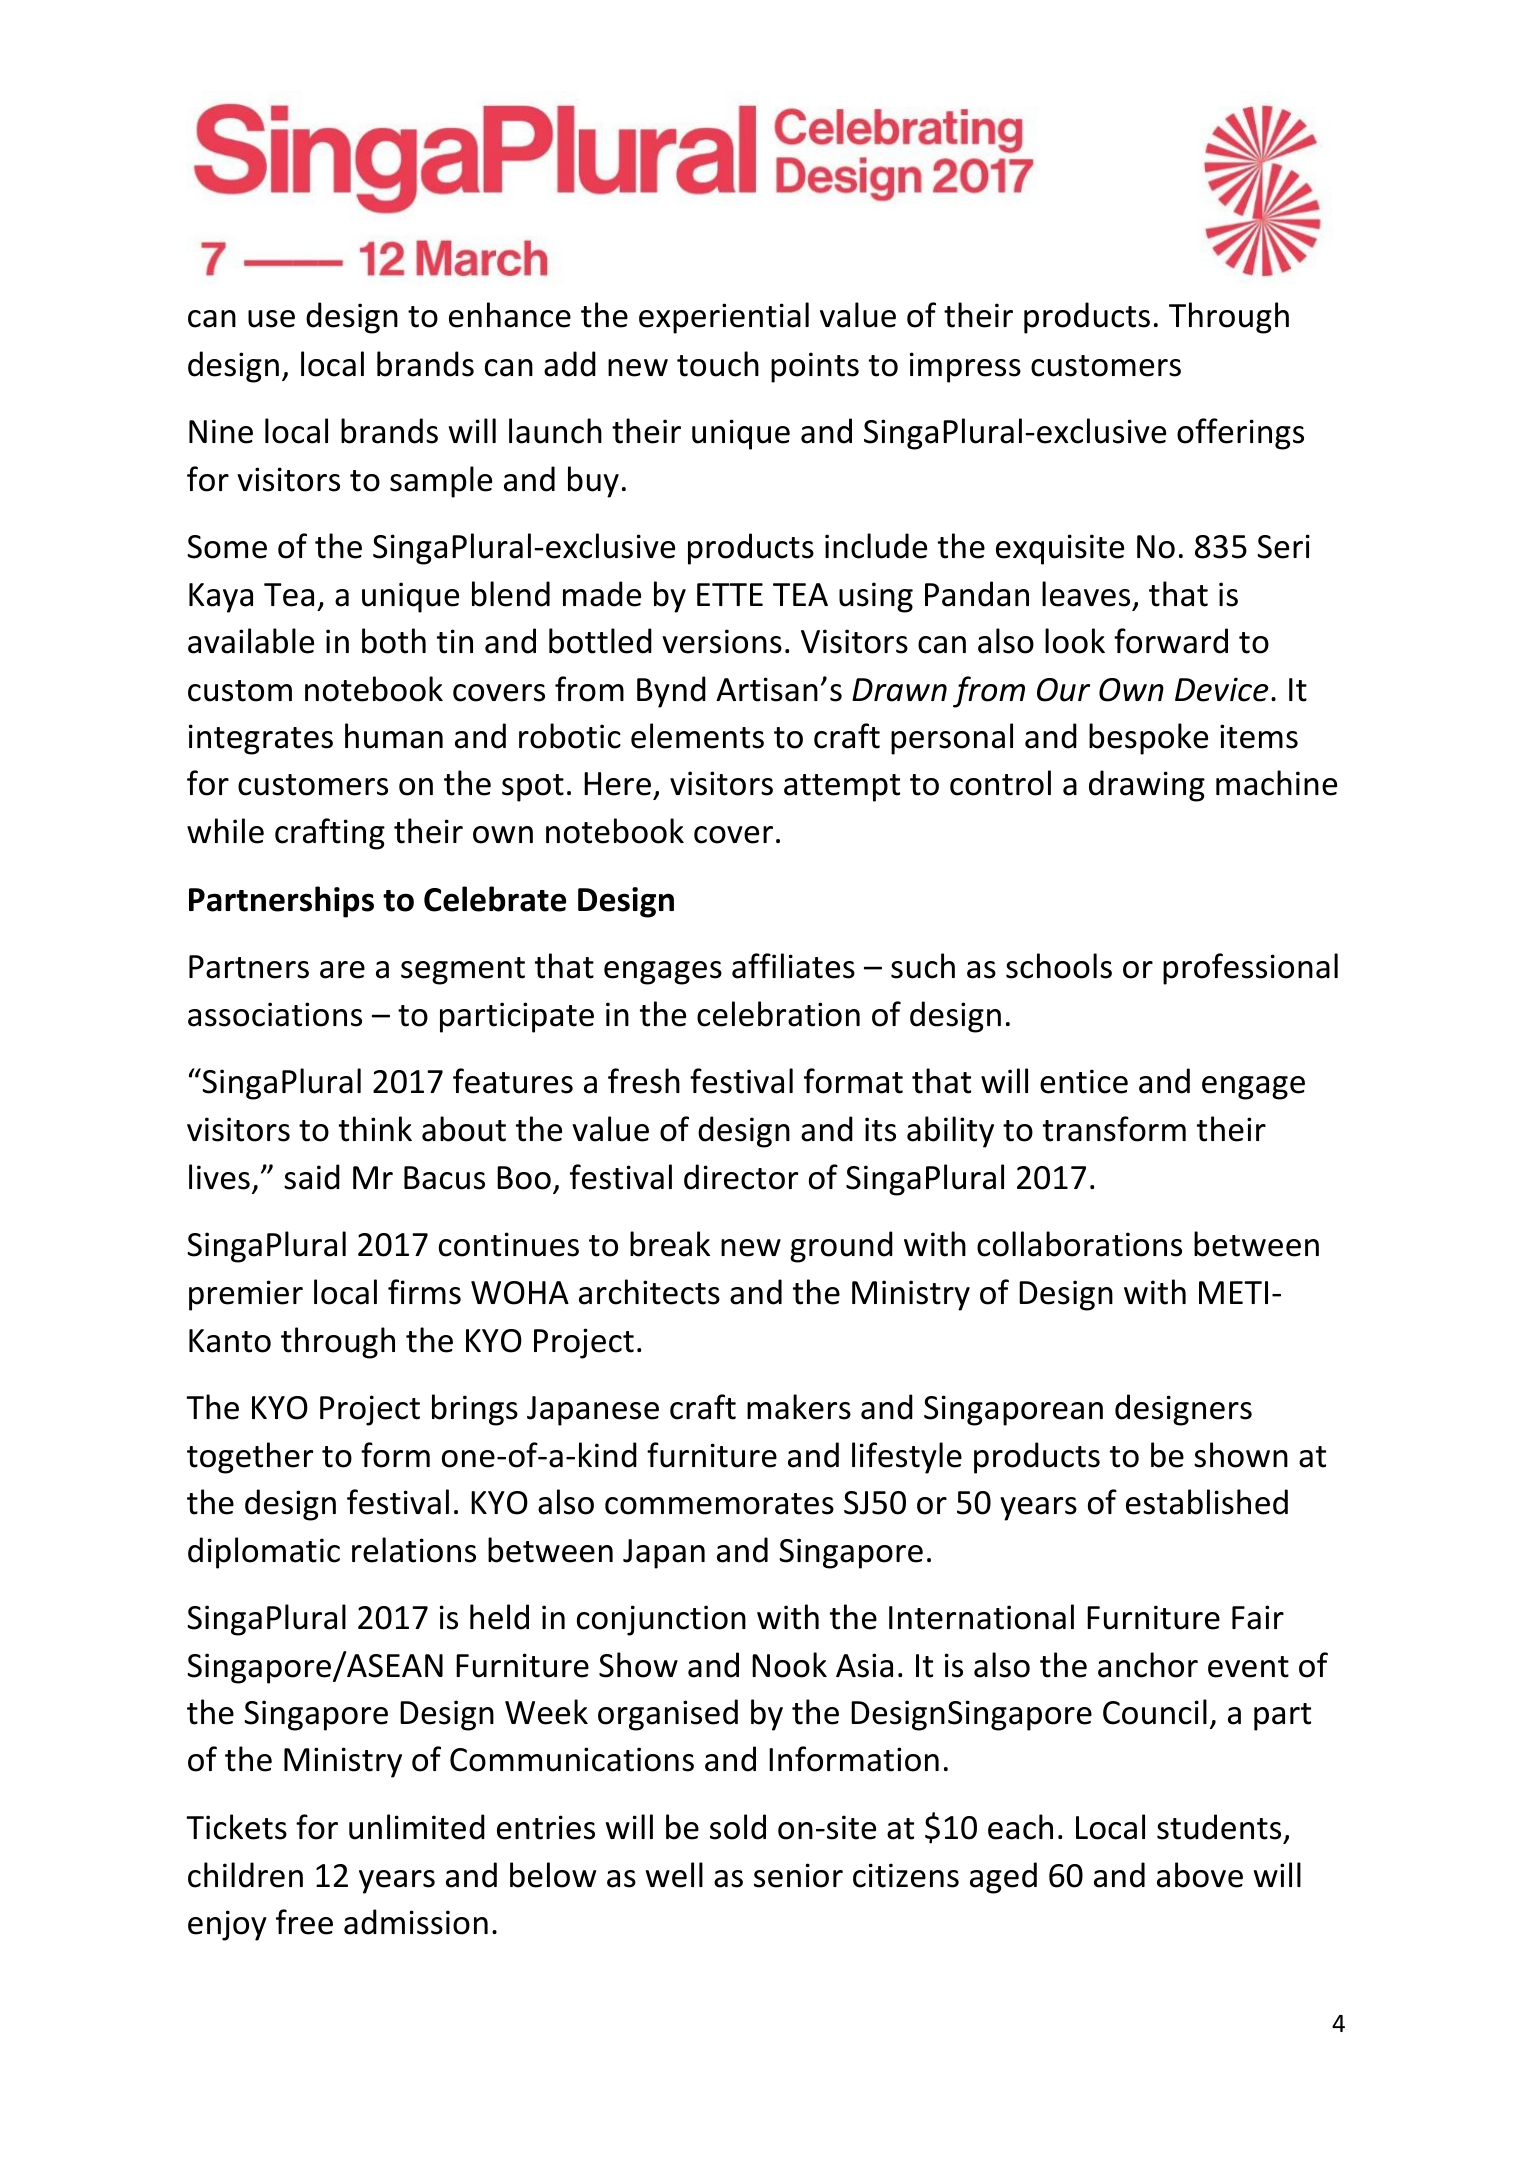 The height and width of the page is (2165, 1530). What do you see at coordinates (741, 1177) in the page?
I see `director` at bounding box center [741, 1177].
